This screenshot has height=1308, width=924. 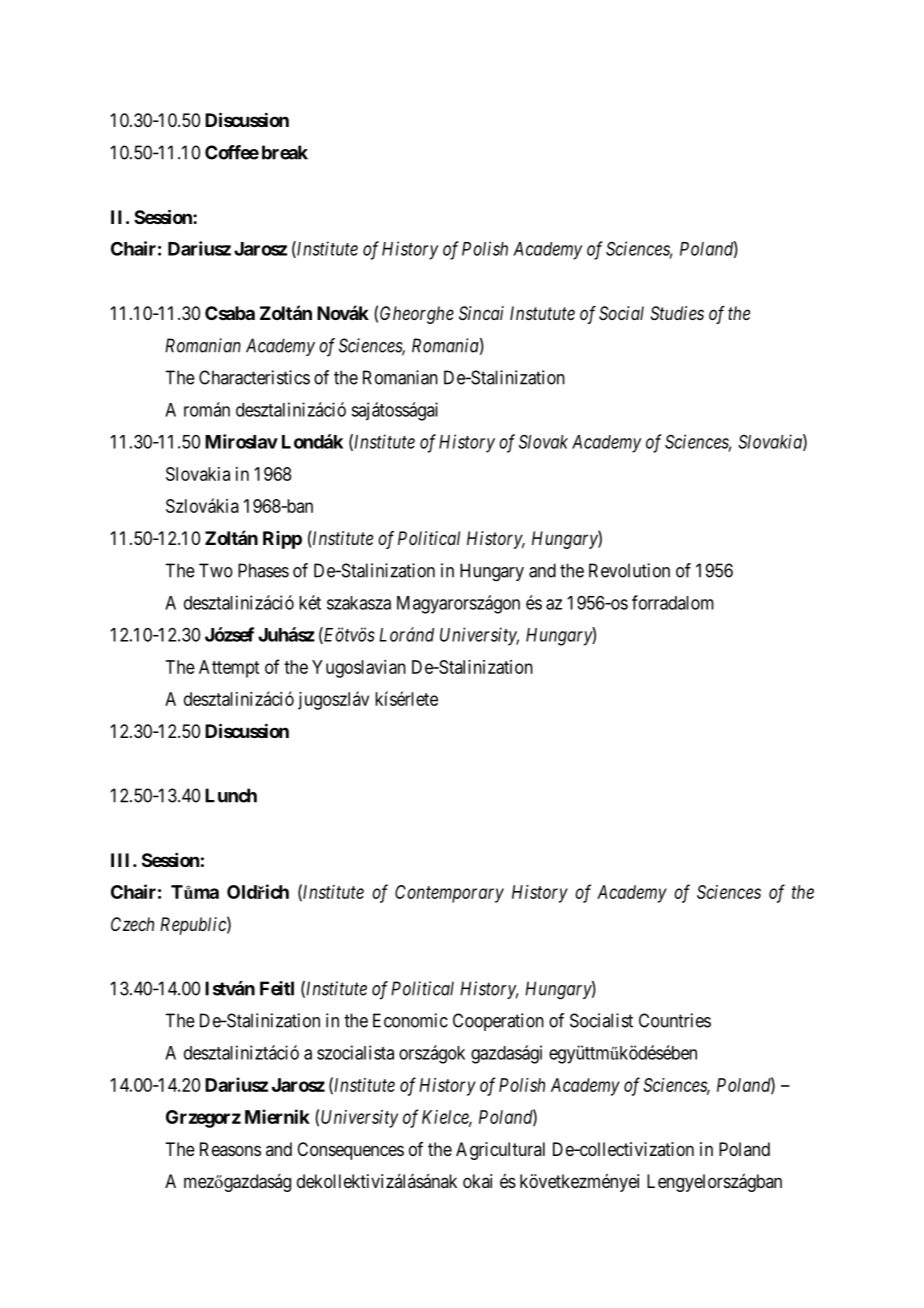 What do you see at coordinates (677, 313) in the screenshot?
I see `Studies` at bounding box center [677, 313].
